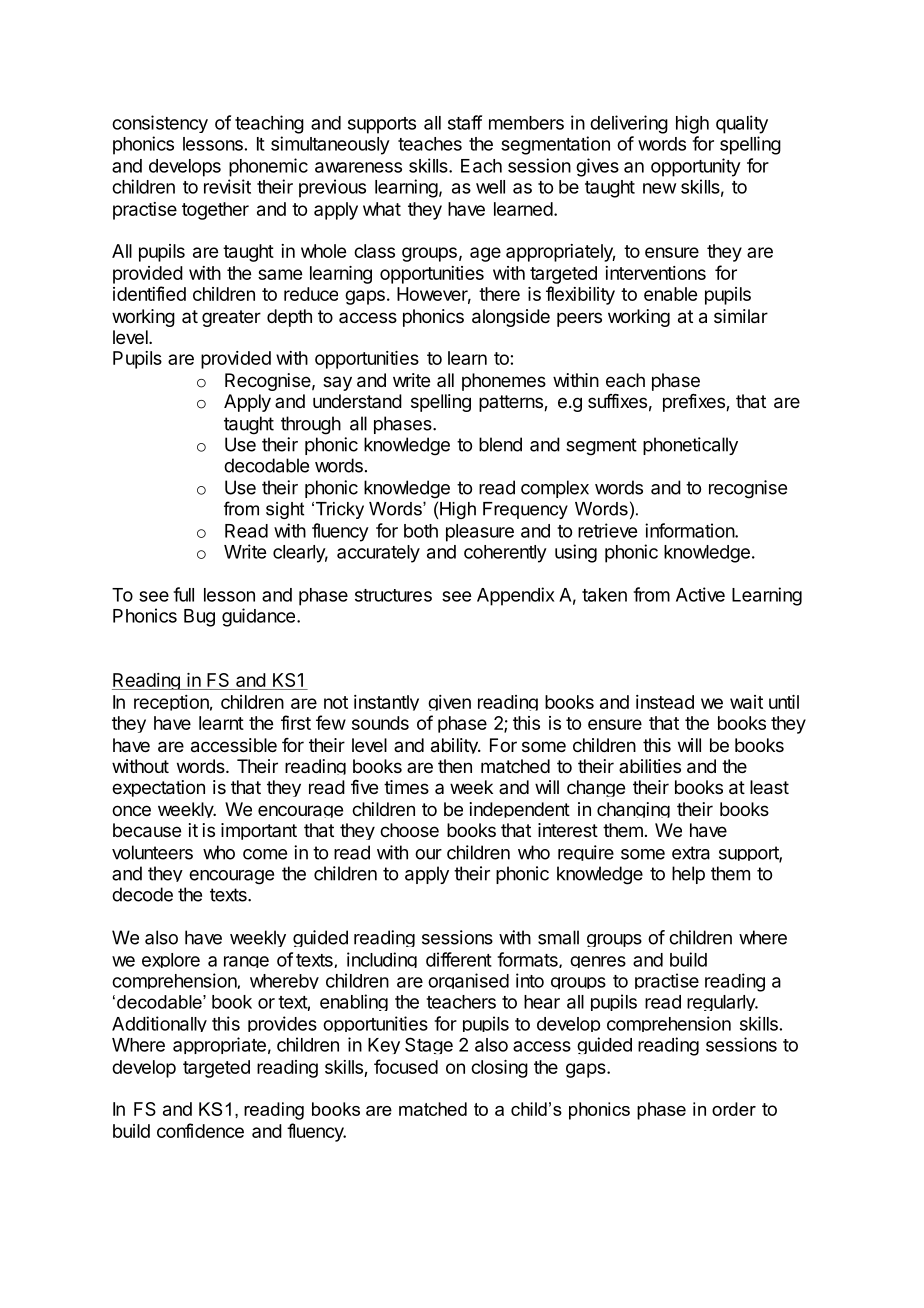 The width and height of the screenshot is (924, 1308). Describe the element at coordinates (696, 167) in the screenshot. I see `opportunity` at that location.
